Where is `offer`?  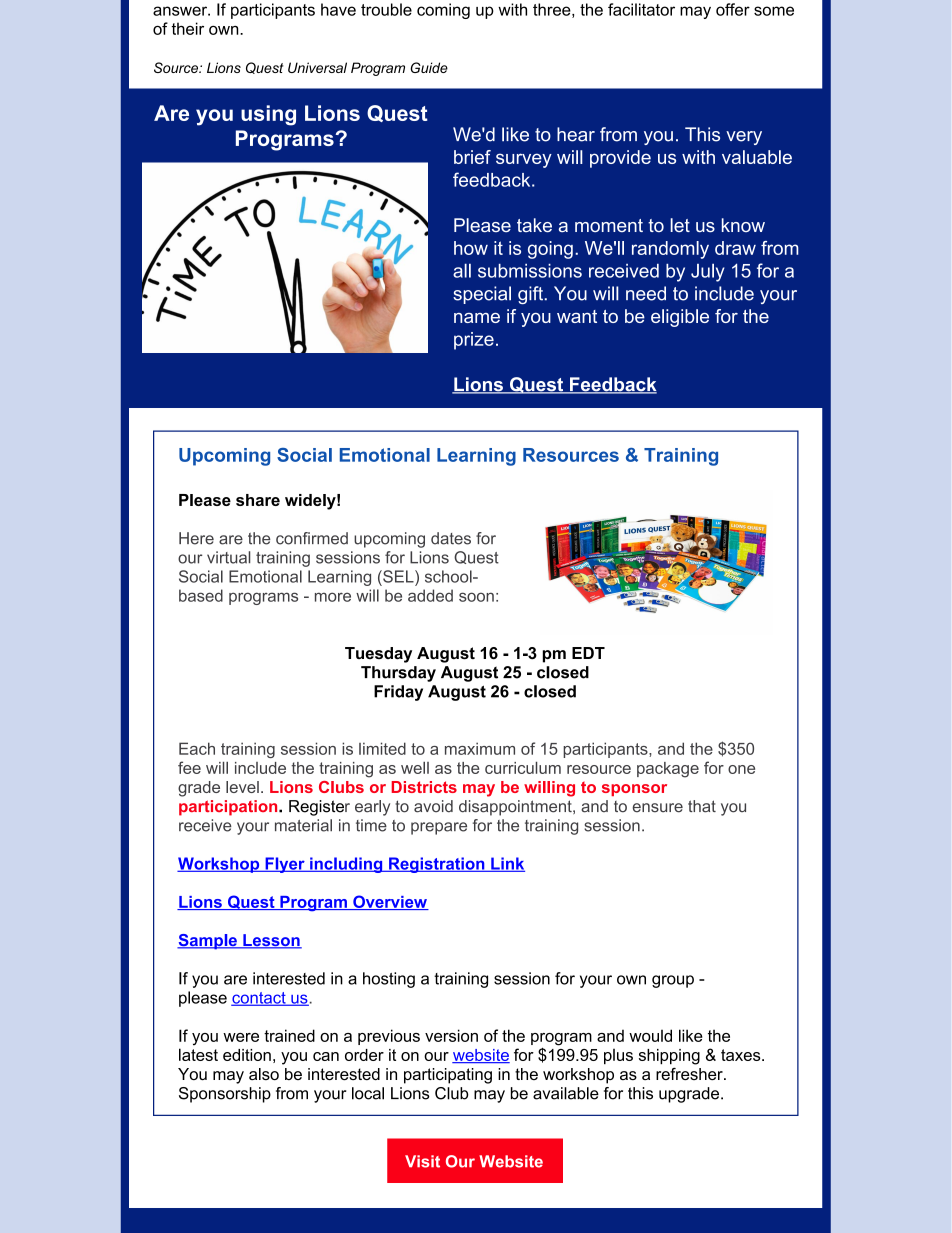 offer is located at coordinates (733, 9).
